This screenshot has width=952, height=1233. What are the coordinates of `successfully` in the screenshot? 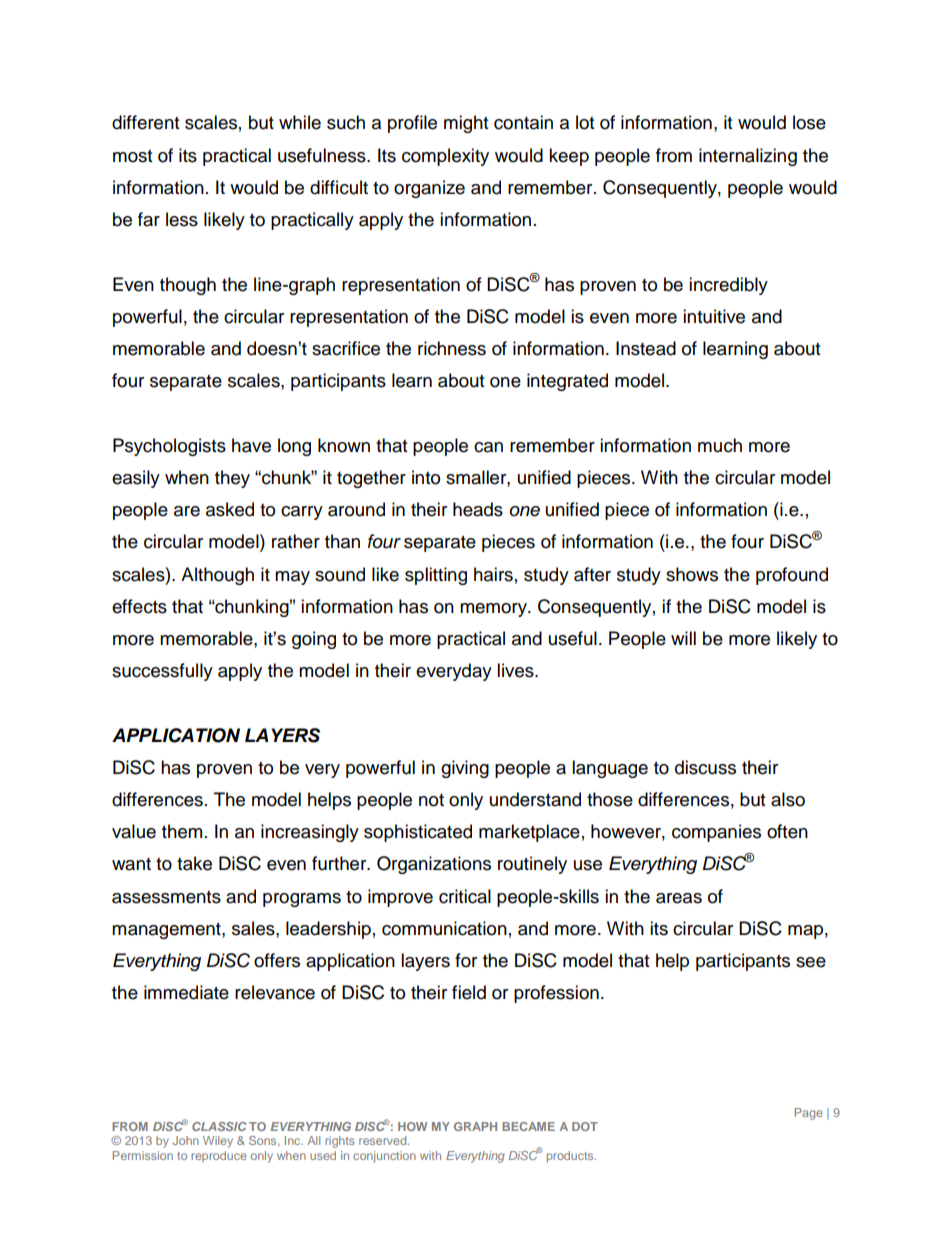 It's located at (162, 672).
